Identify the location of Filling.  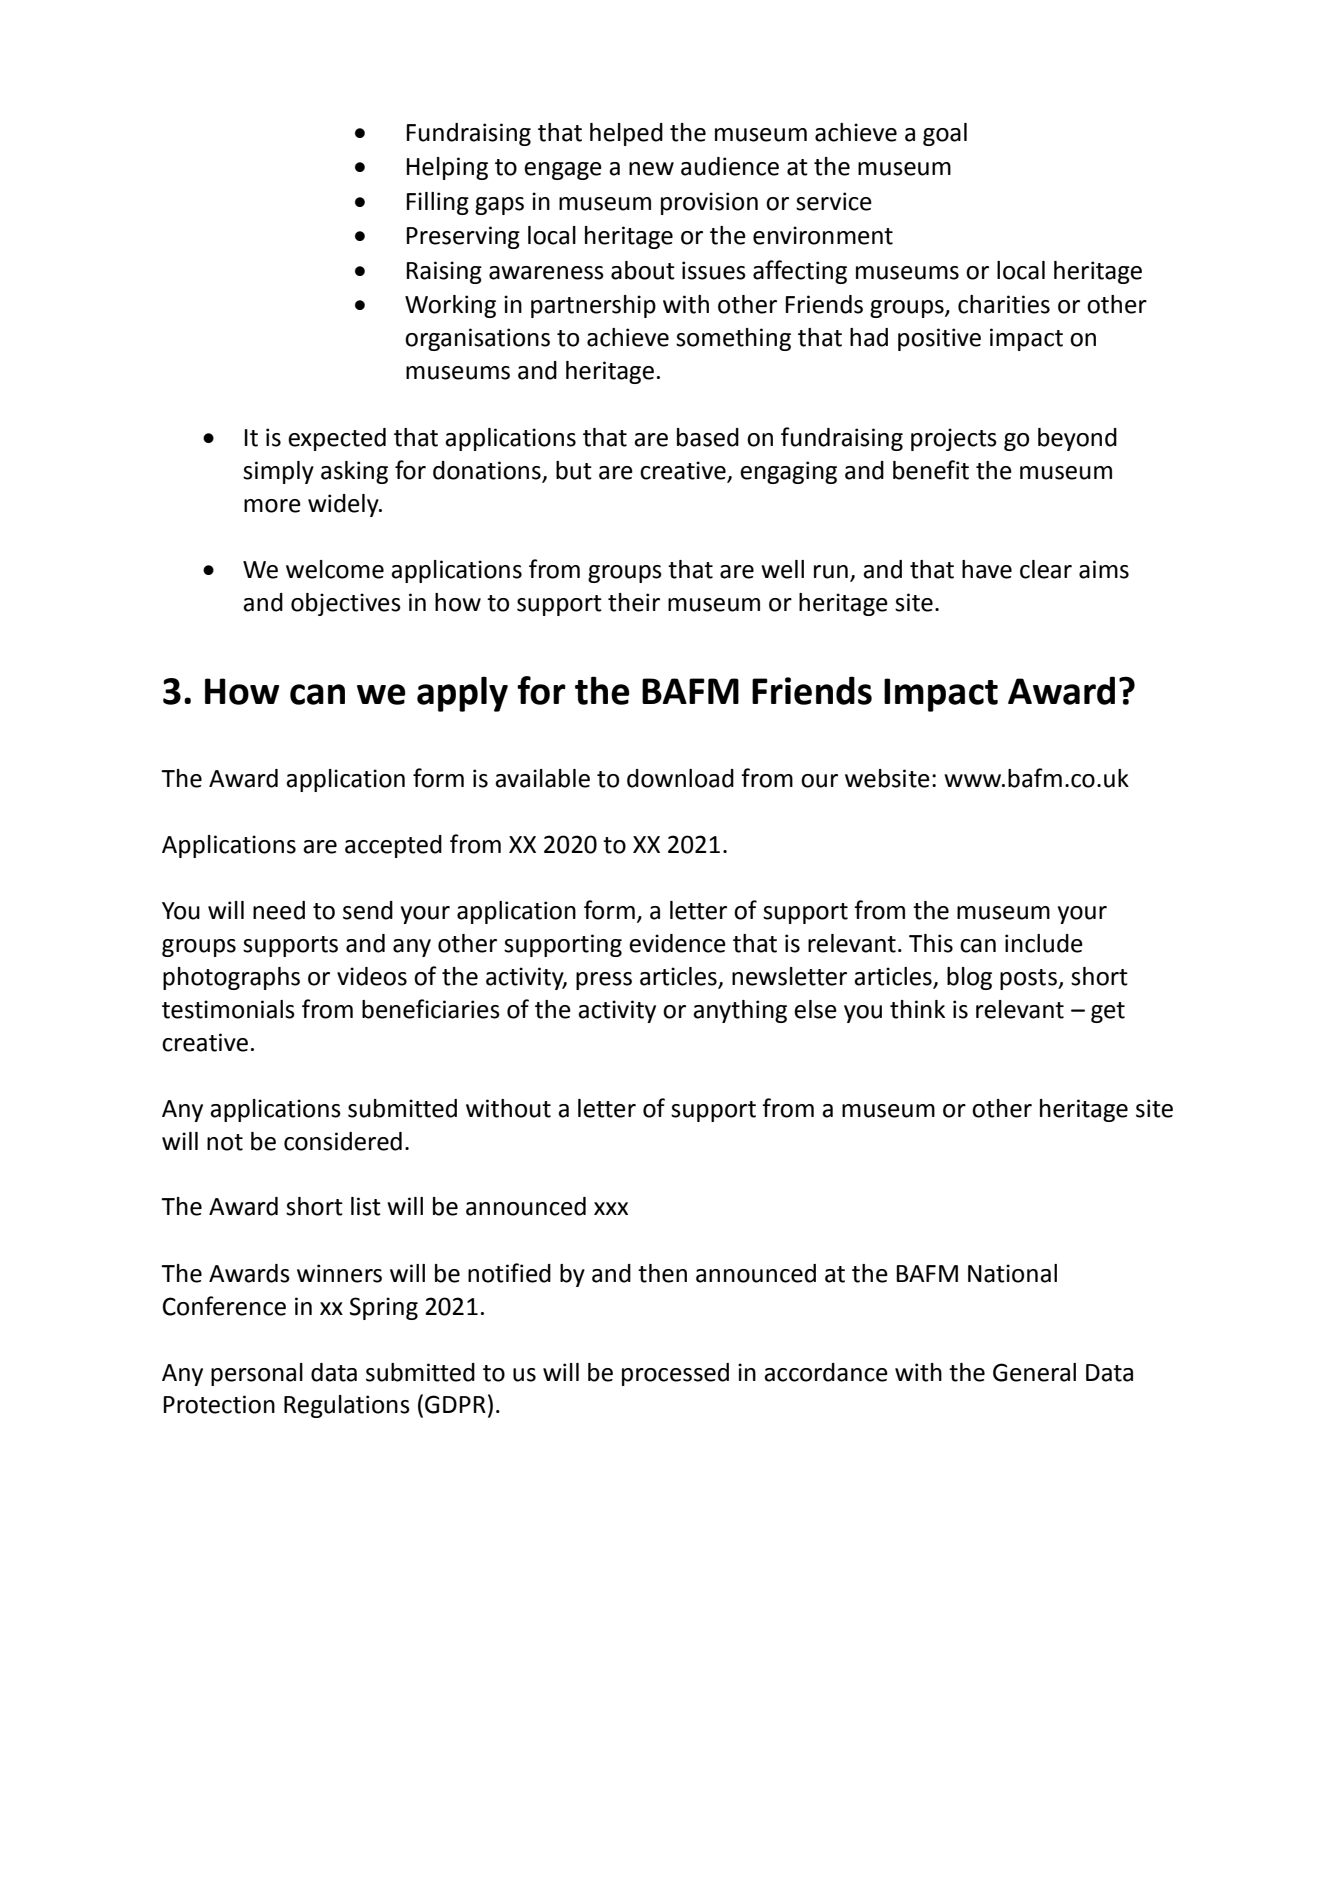
(437, 203).
